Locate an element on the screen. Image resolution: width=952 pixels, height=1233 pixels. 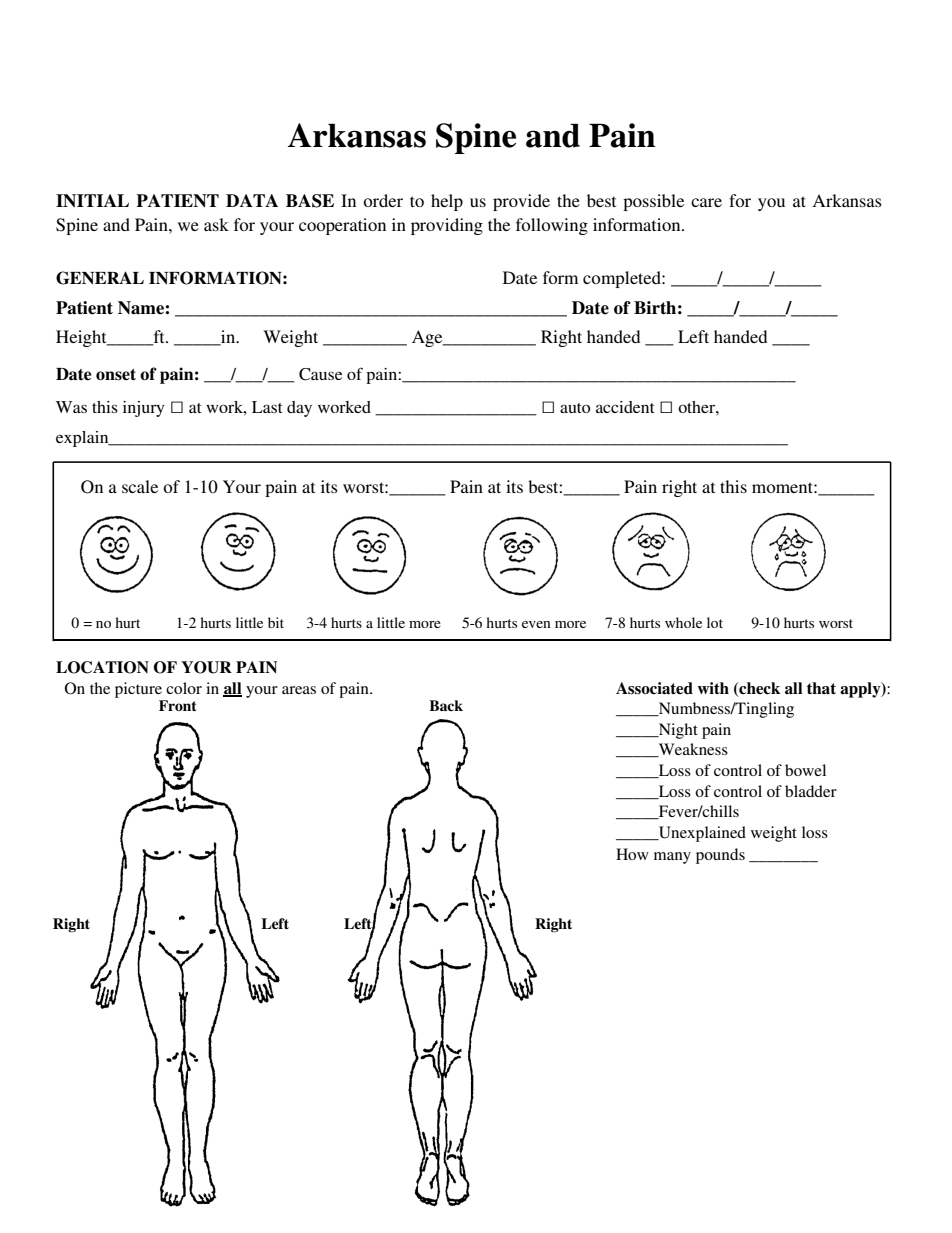
accident is located at coordinates (625, 407).
